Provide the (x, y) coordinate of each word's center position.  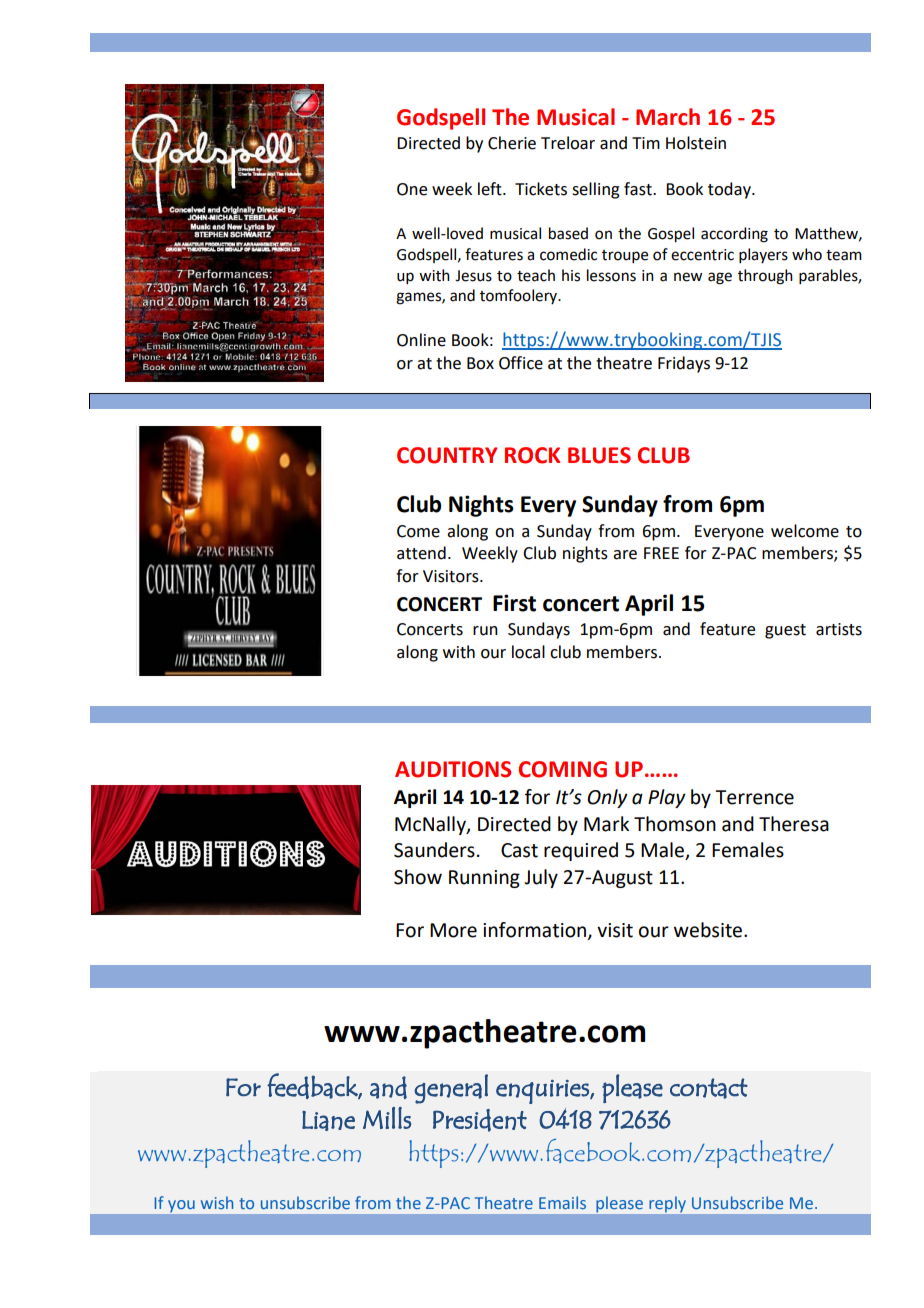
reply (668, 1204)
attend (421, 553)
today (730, 190)
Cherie (512, 143)
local (528, 652)
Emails (562, 1202)
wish (217, 1202)
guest (785, 631)
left (491, 189)
